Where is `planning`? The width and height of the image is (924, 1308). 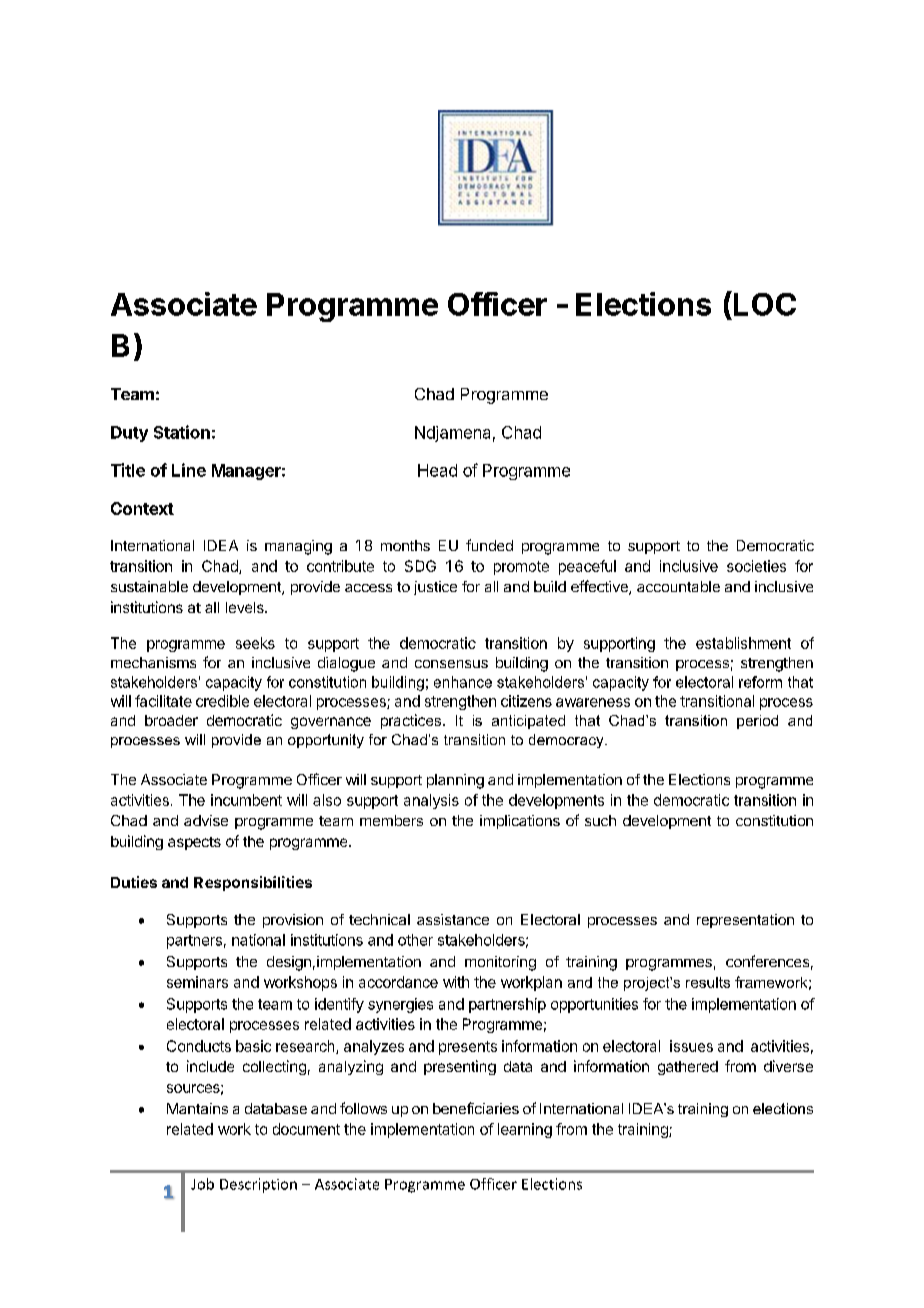
planning is located at coordinates (455, 781).
